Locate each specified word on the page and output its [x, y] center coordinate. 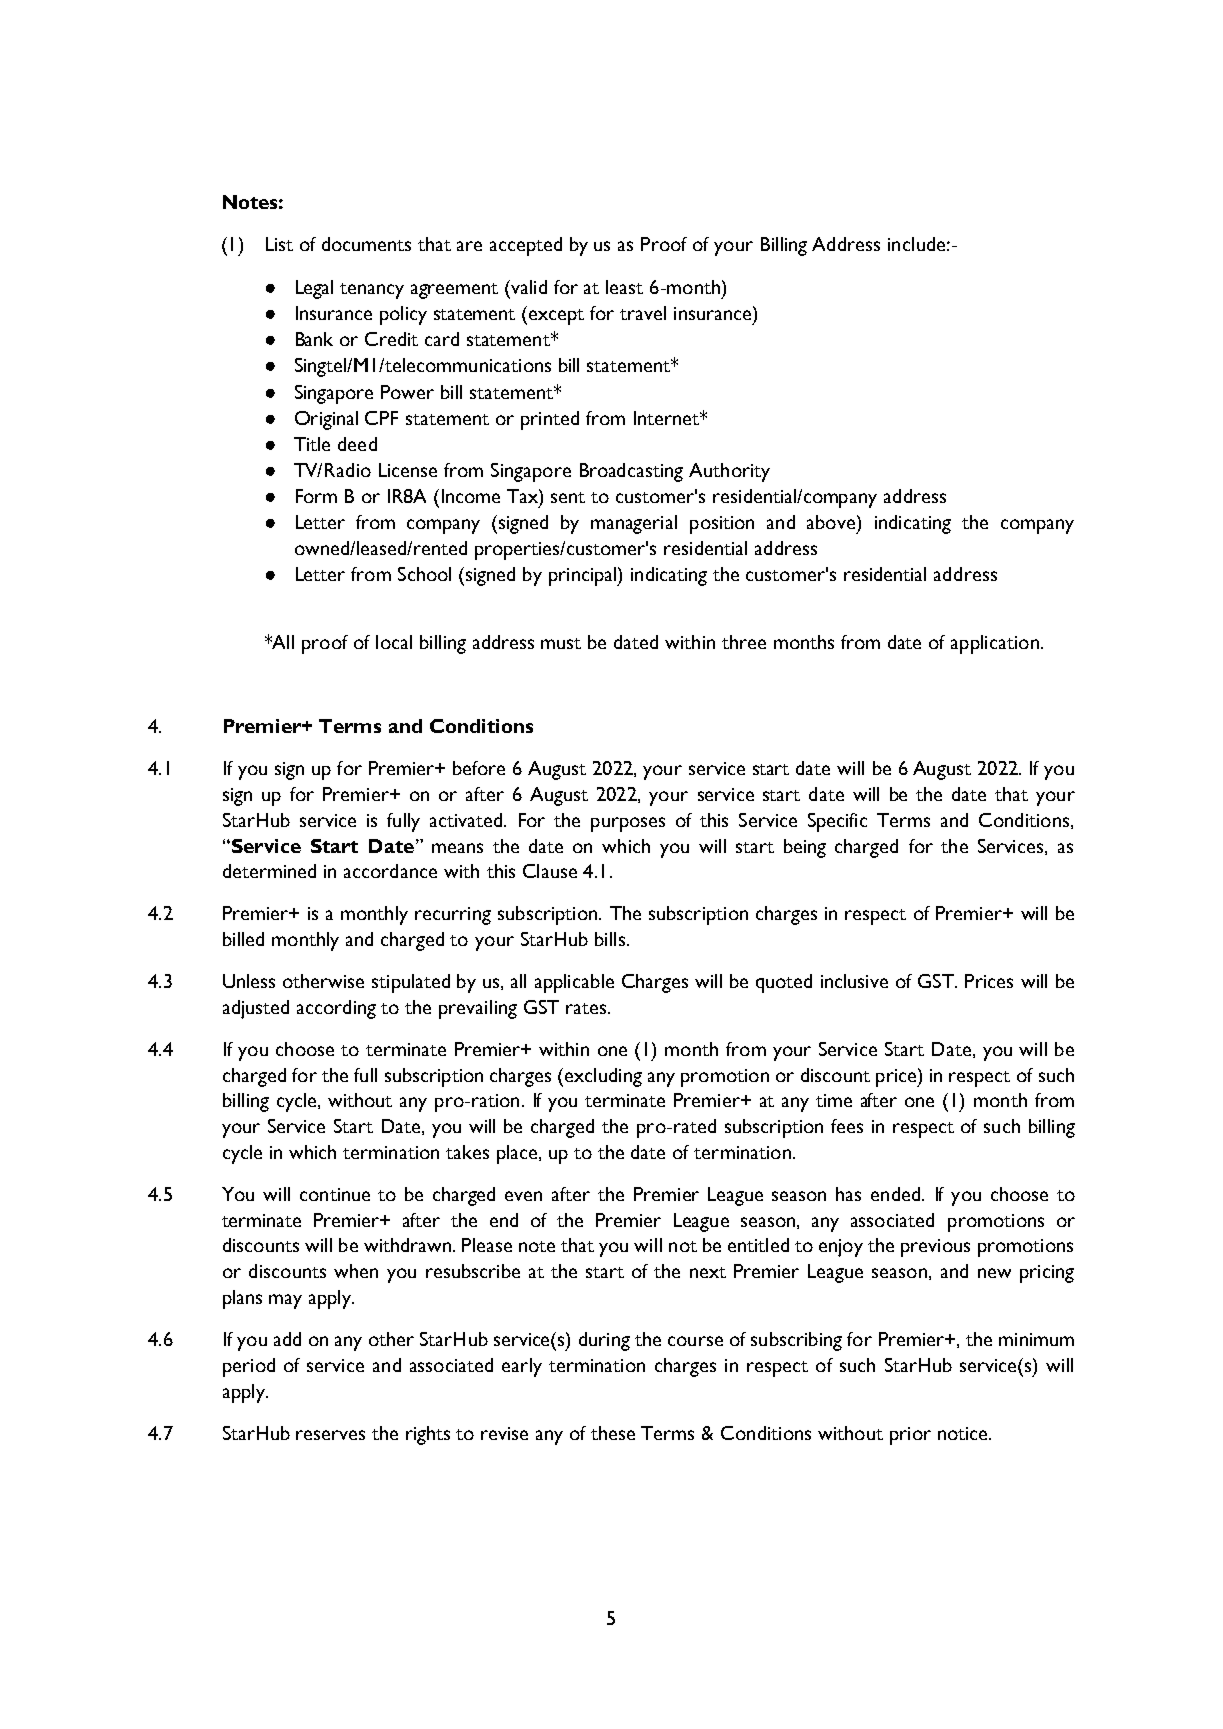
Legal [314, 289]
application [995, 644]
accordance [390, 871]
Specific [837, 822]
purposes [628, 824]
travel [643, 313]
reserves [330, 1435]
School [424, 574]
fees [847, 1126]
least [624, 287]
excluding [602, 1077]
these [613, 1433]
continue [335, 1194]
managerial [634, 524]
